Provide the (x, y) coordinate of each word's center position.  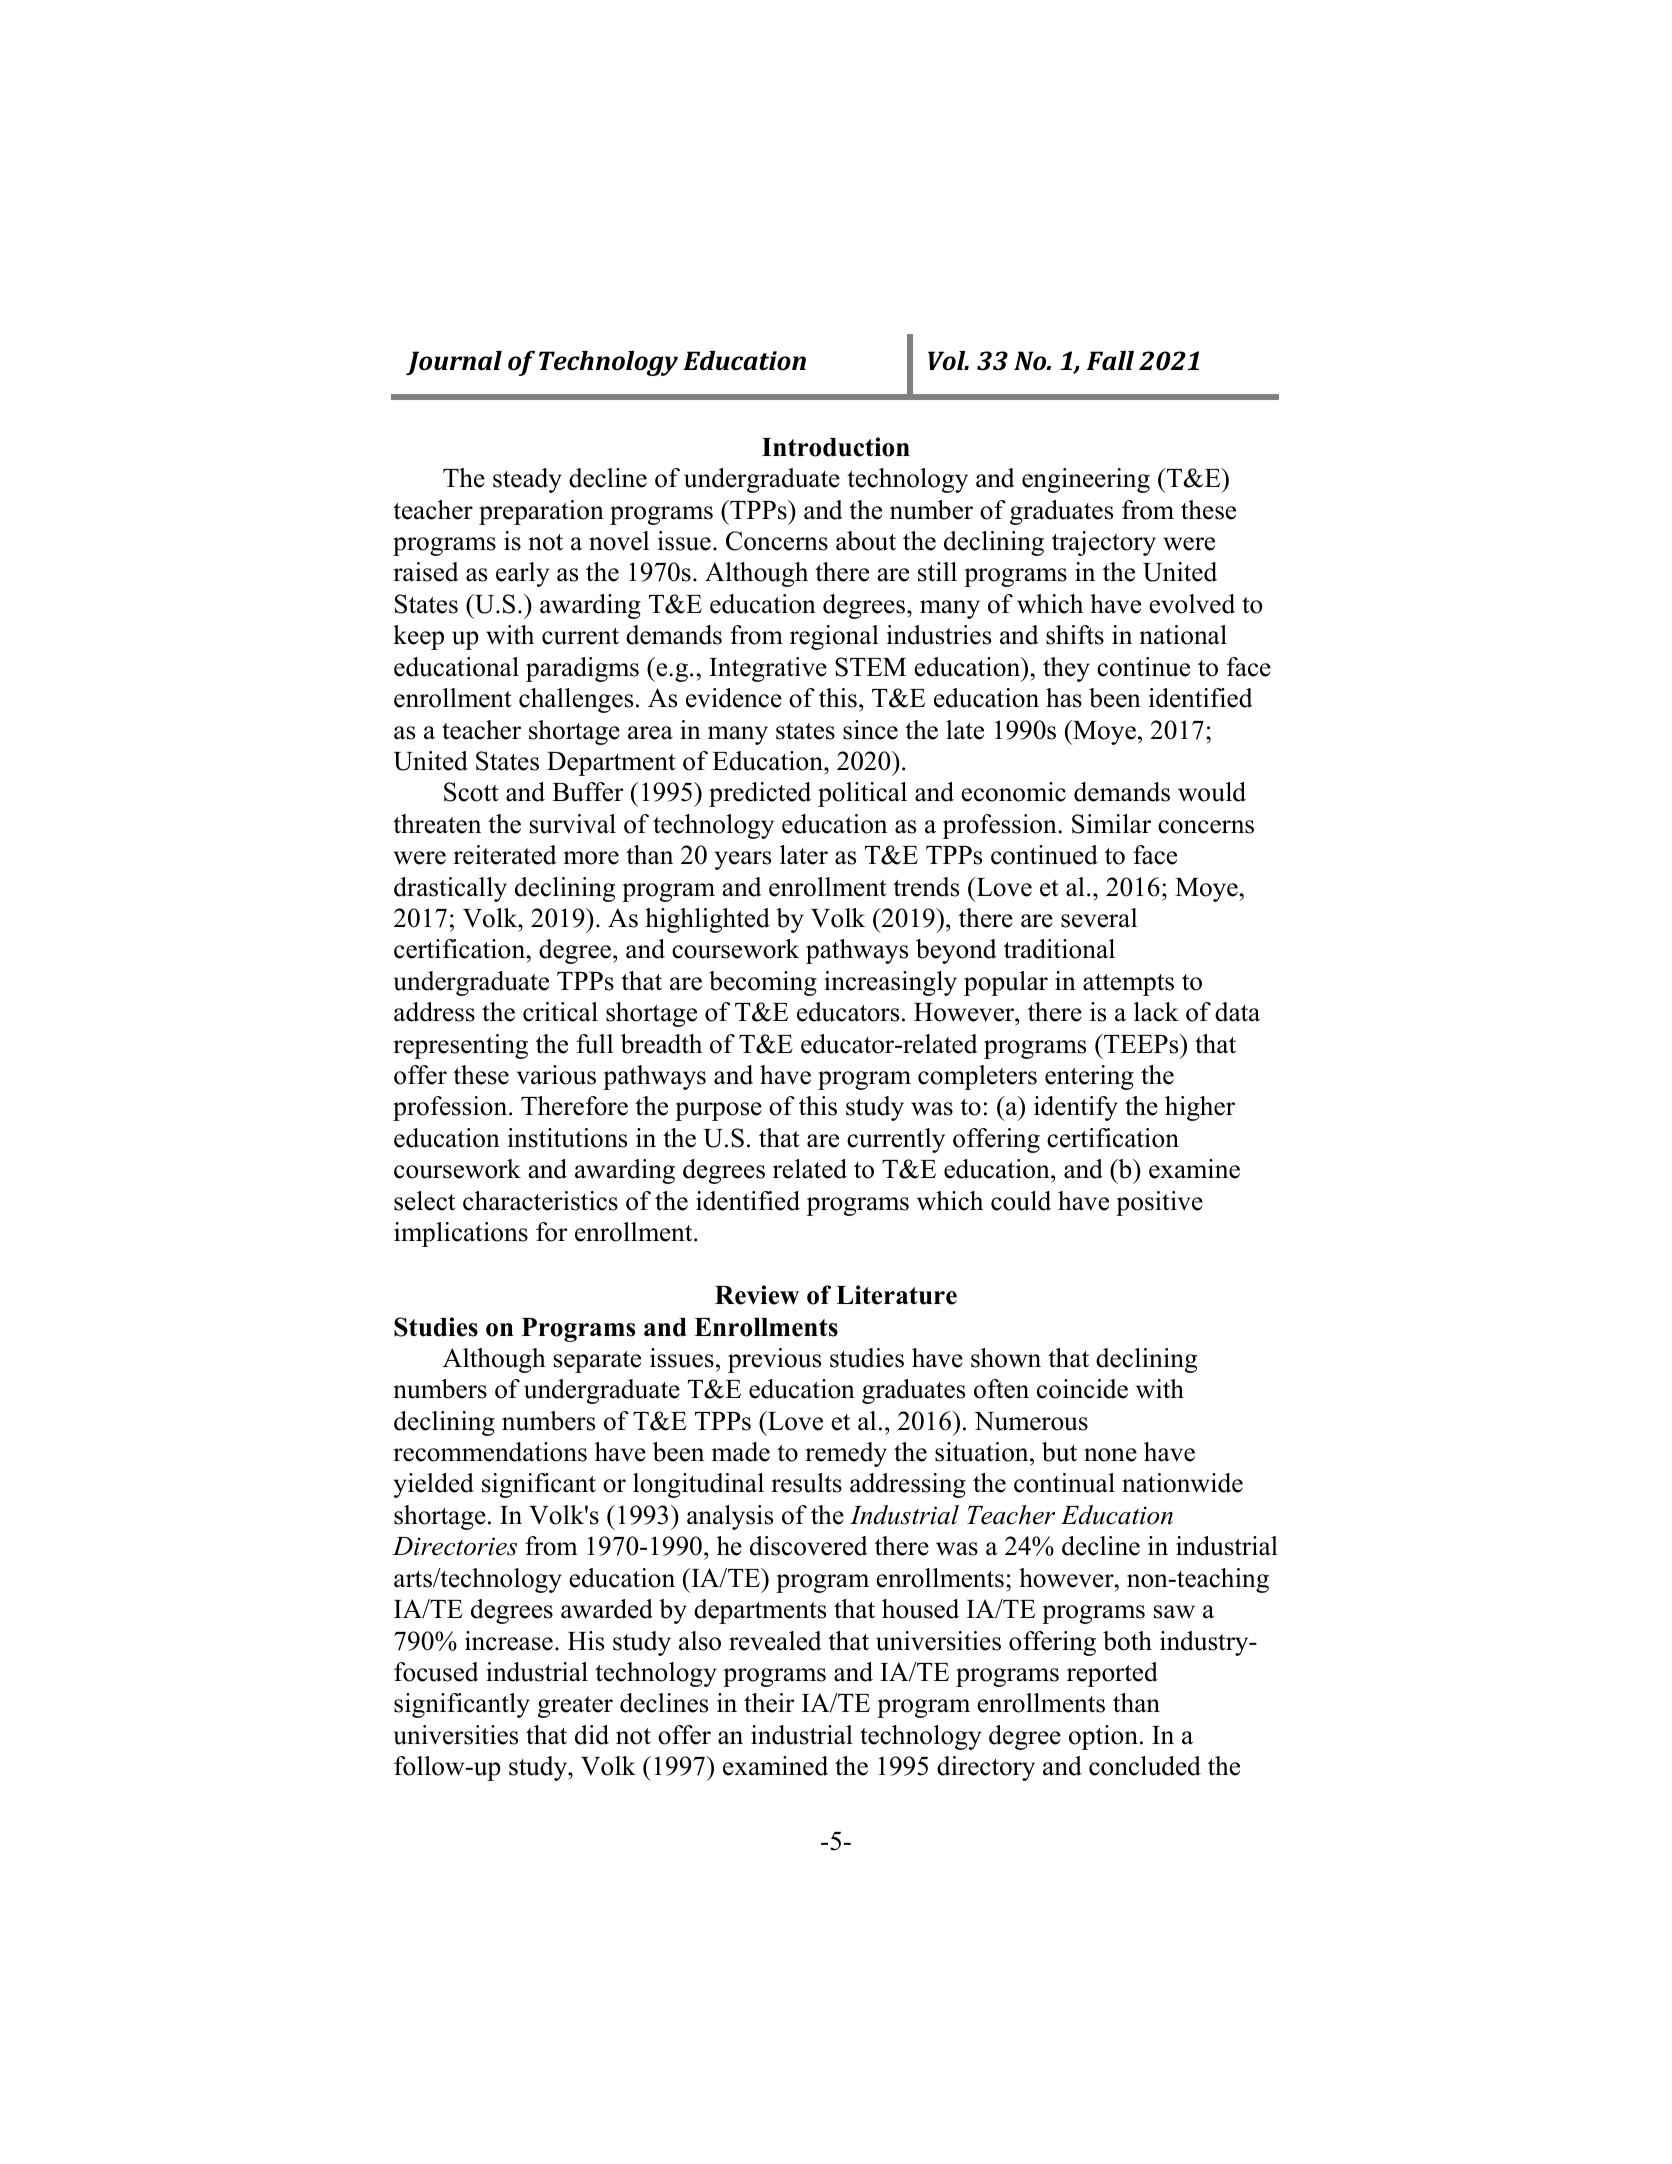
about (866, 541)
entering (1089, 1077)
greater (575, 1707)
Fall (1110, 360)
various (556, 1075)
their (769, 1703)
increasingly (890, 983)
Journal (454, 363)
